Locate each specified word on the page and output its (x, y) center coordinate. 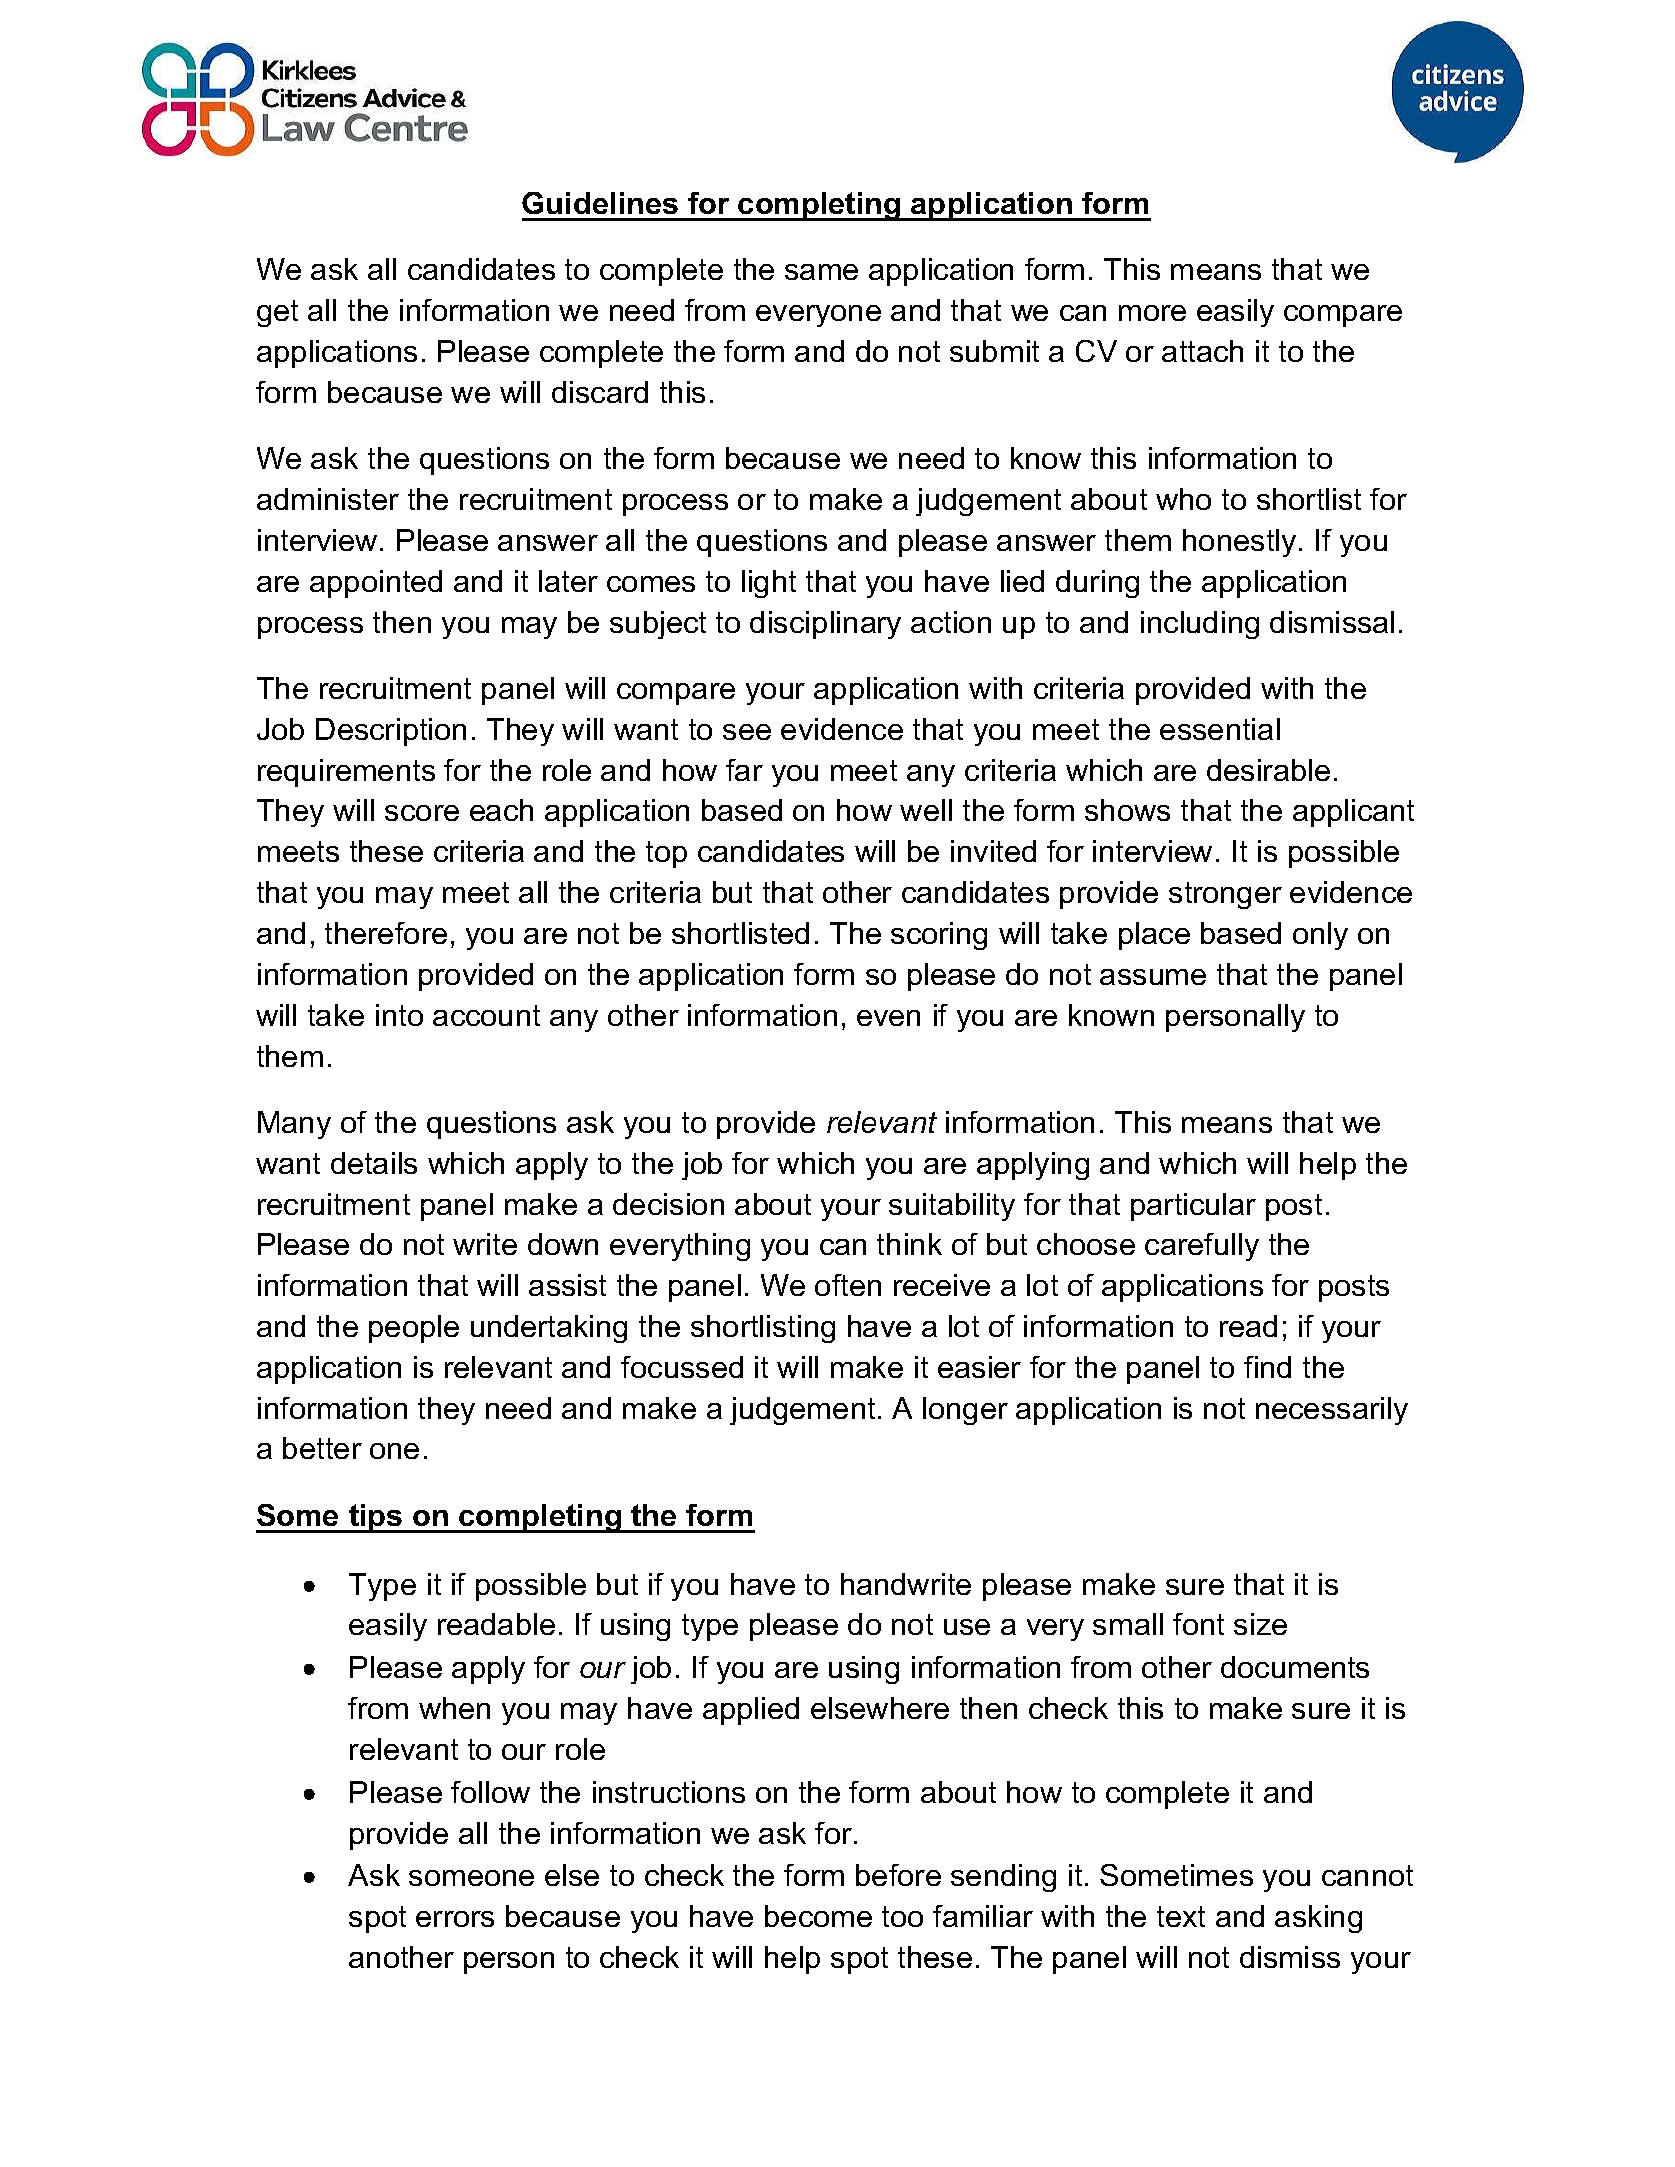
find (1267, 1367)
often (848, 1285)
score (422, 813)
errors (455, 1919)
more (1152, 313)
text (1181, 1916)
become (818, 1916)
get (277, 313)
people (414, 1329)
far (744, 770)
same (821, 272)
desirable (1268, 770)
